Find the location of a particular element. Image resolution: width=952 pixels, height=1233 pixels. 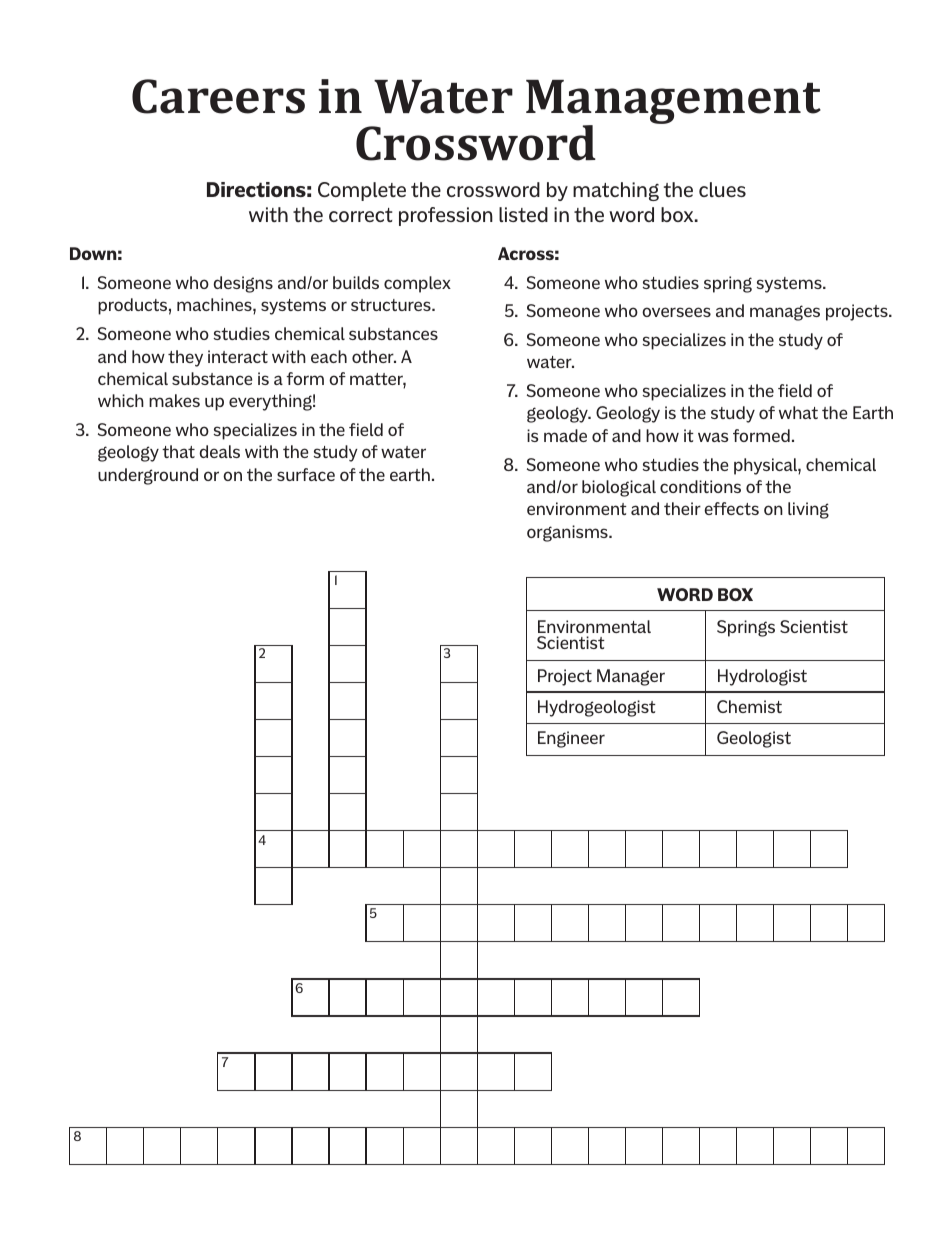

Engineer is located at coordinates (571, 739).
